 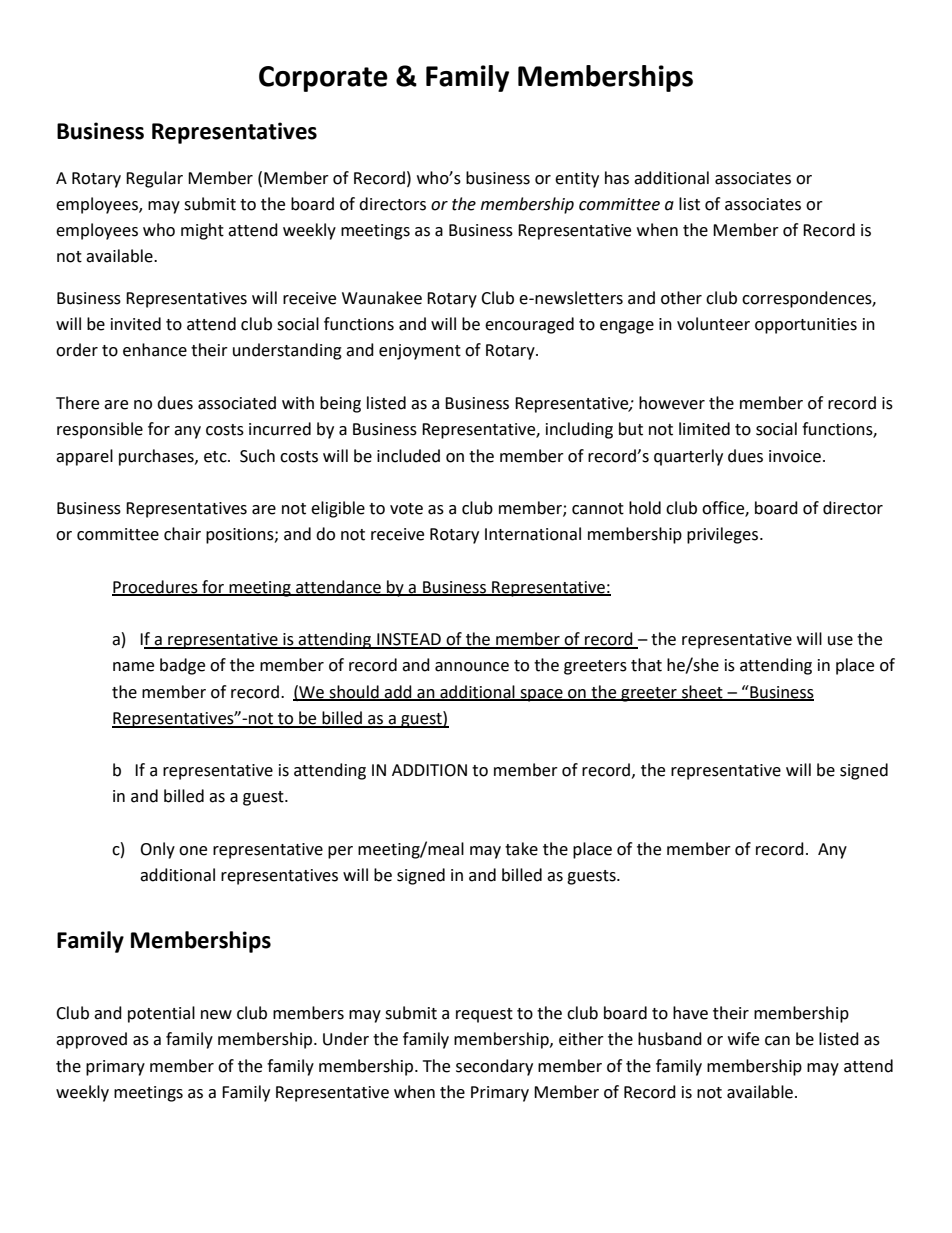 What do you see at coordinates (182, 666) in the screenshot?
I see `badge` at bounding box center [182, 666].
